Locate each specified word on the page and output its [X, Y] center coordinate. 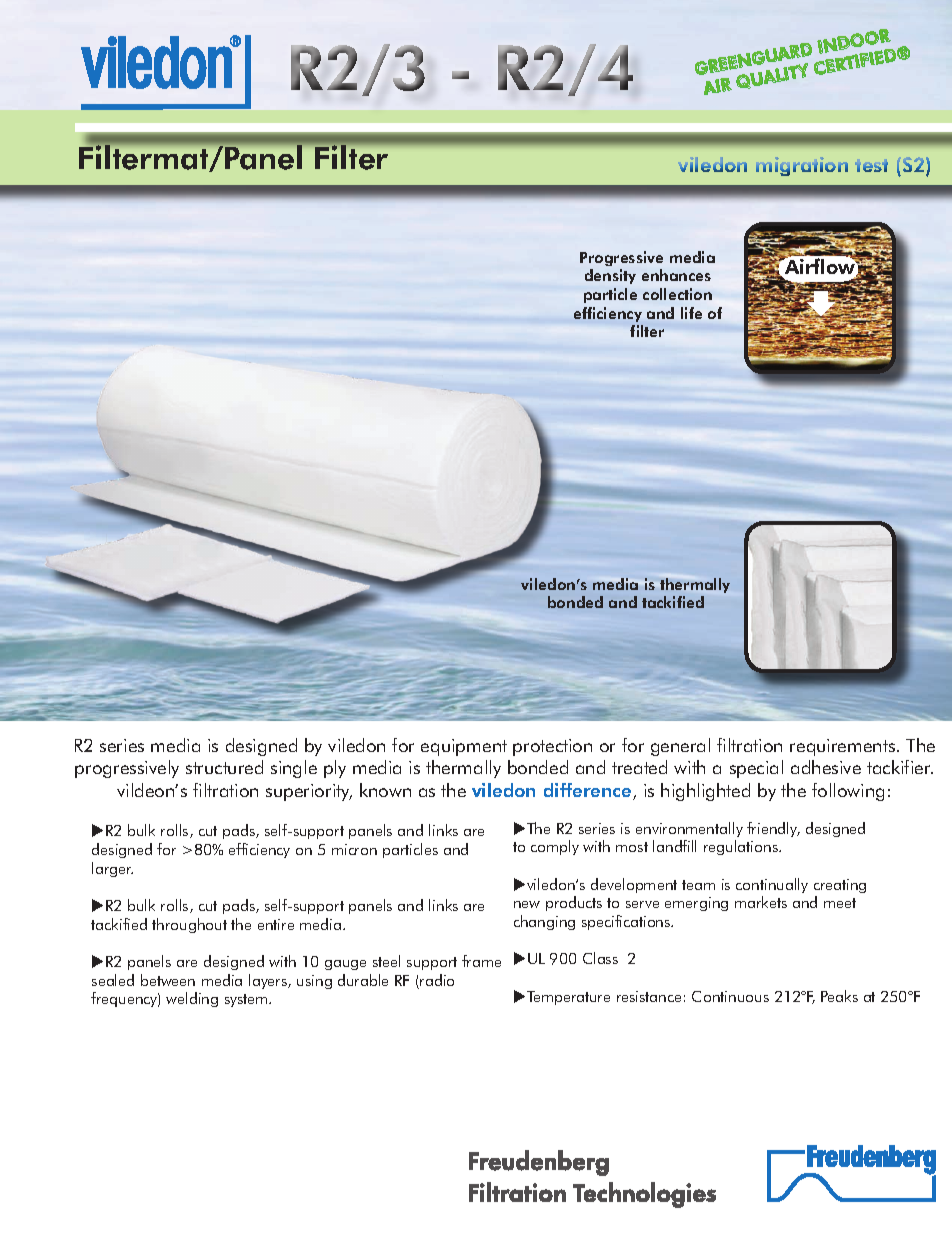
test [871, 165]
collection [677, 294]
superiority [309, 792]
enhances [676, 275]
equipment [464, 747]
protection [552, 747]
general [680, 747]
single [294, 769]
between [168, 980]
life [691, 313]
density [610, 276]
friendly [773, 829]
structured [224, 767]
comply [555, 847]
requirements [844, 747]
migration [802, 166]
